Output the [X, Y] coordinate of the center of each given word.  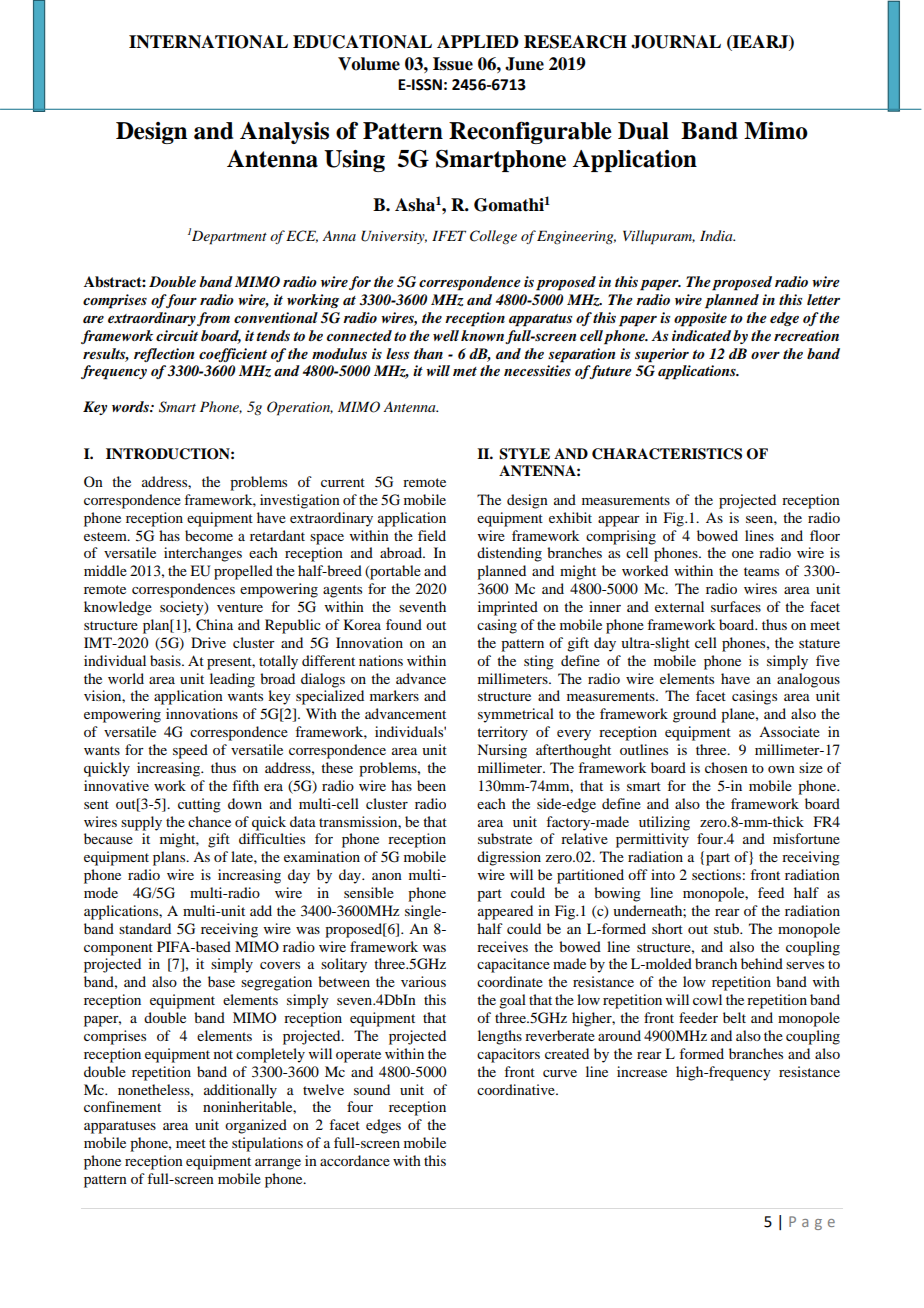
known [482, 335]
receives [502, 946]
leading [232, 680]
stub [727, 928]
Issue [453, 64]
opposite [700, 319]
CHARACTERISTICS [667, 454]
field [432, 535]
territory [502, 733]
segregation [276, 983]
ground [694, 715]
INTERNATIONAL [208, 42]
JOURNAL [676, 42]
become [209, 535]
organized [256, 1126]
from [213, 319]
